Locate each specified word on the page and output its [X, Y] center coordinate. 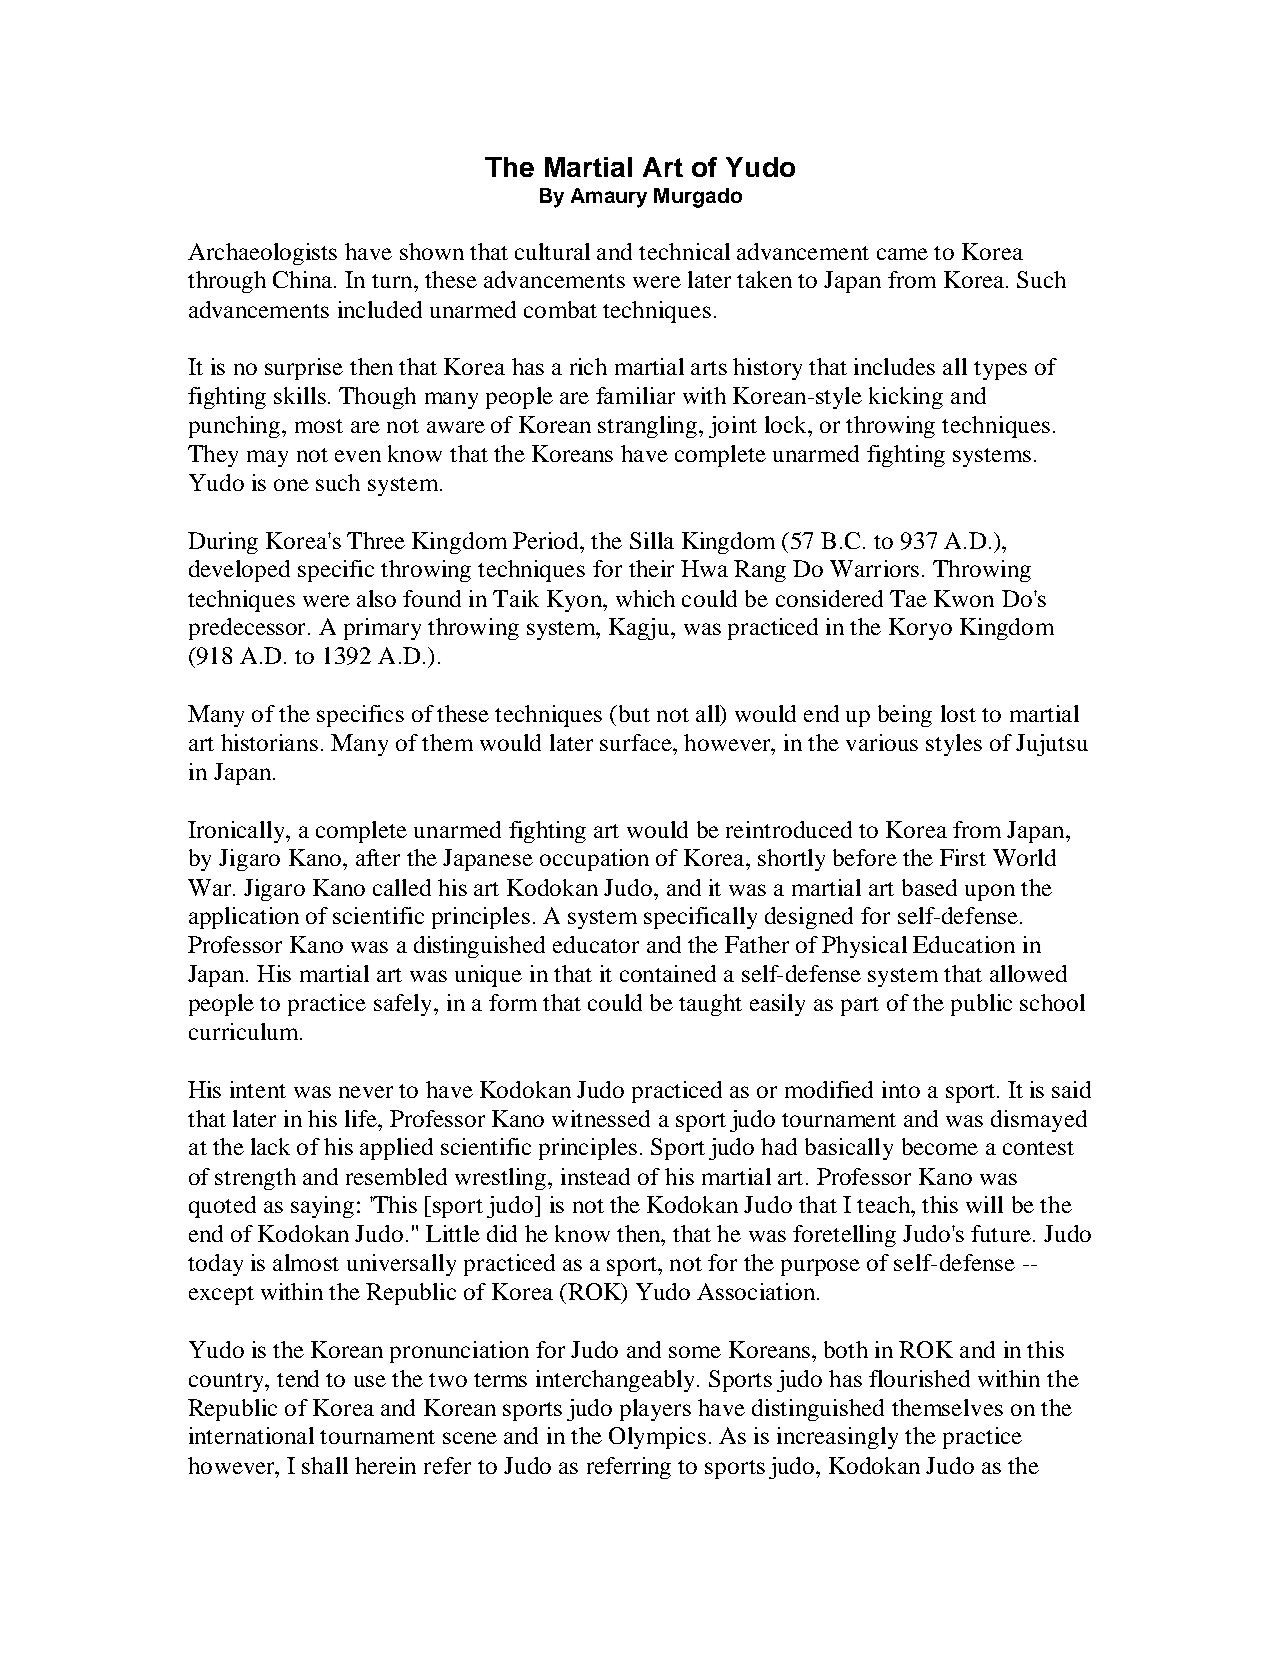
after [378, 857]
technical [684, 251]
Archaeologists [262, 254]
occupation [594, 860]
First [963, 857]
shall [325, 1465]
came [902, 254]
